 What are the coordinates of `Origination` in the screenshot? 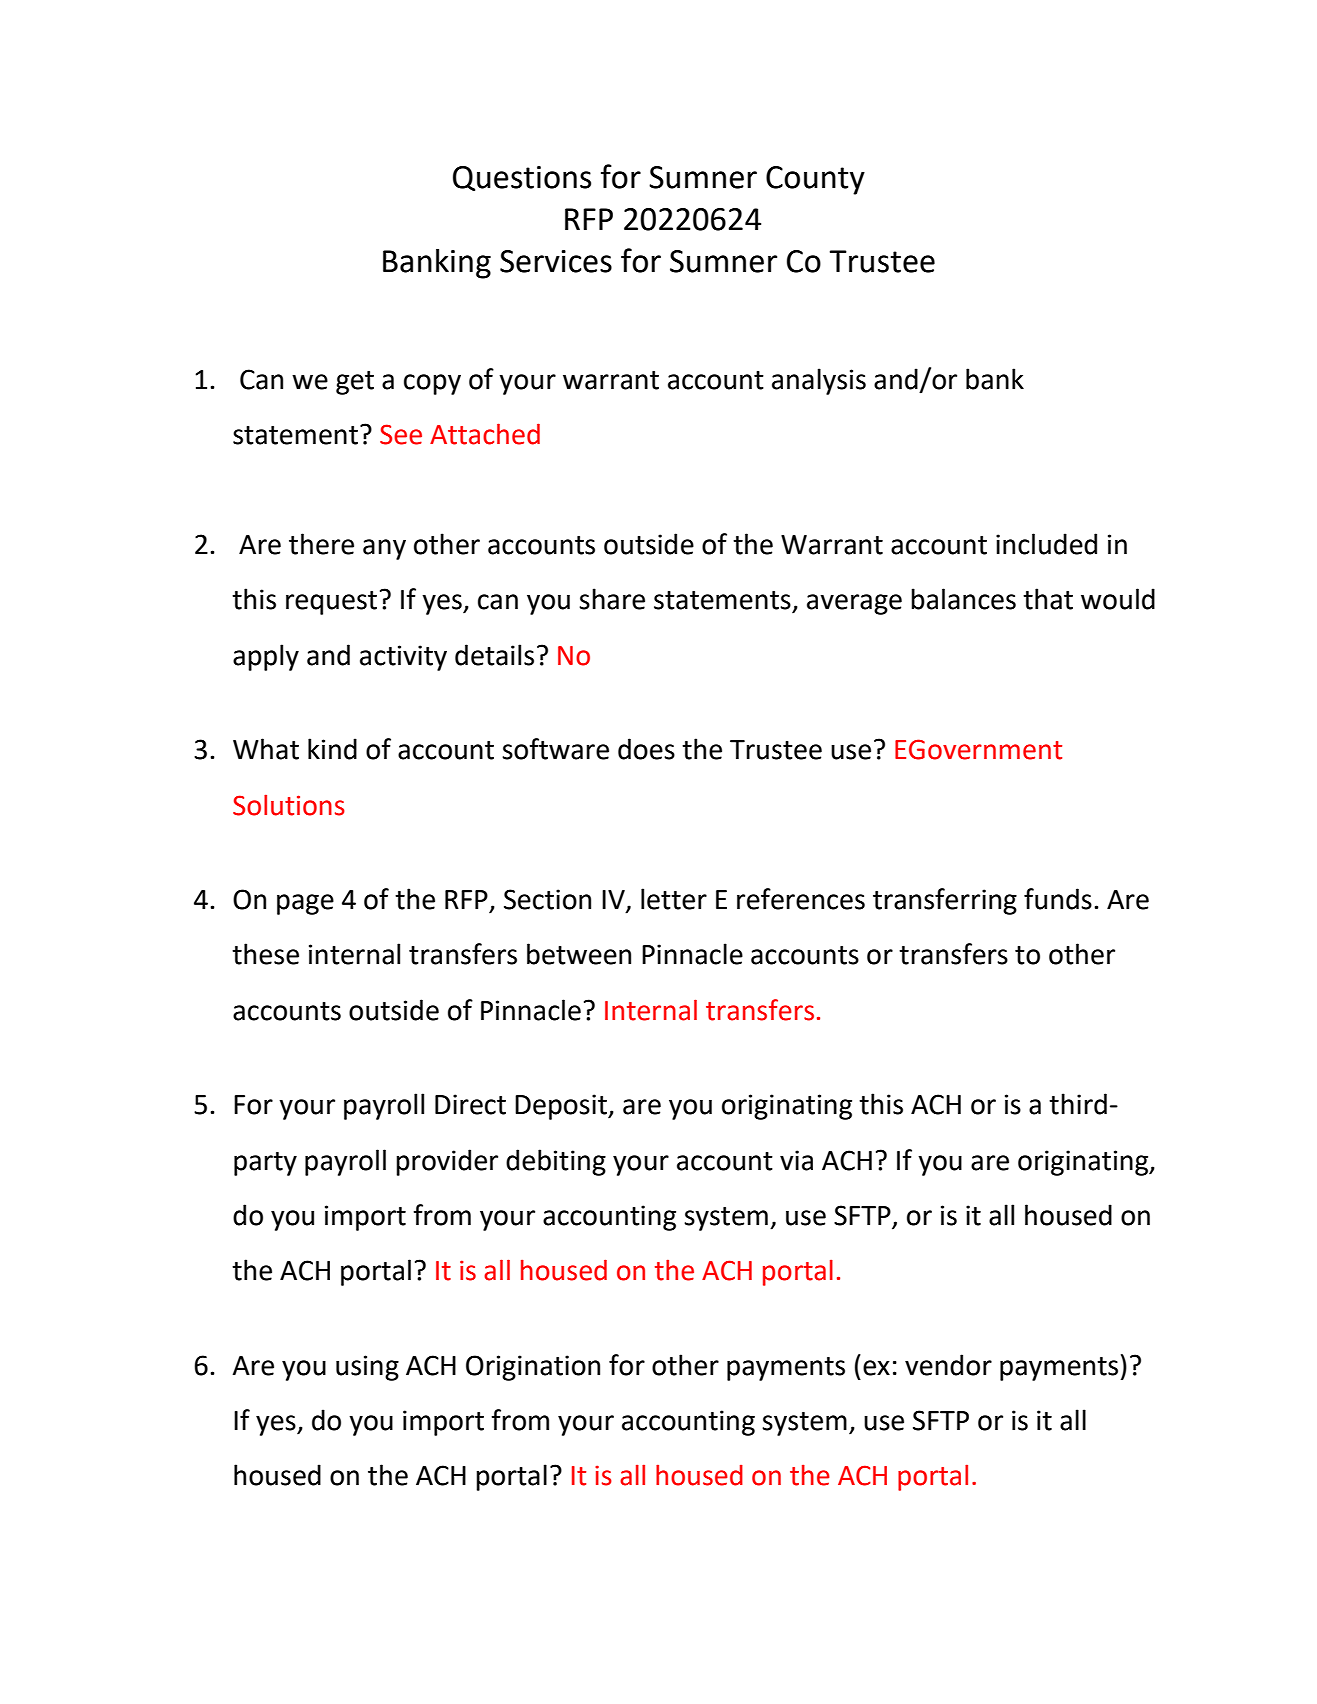 It's located at (533, 1368).
